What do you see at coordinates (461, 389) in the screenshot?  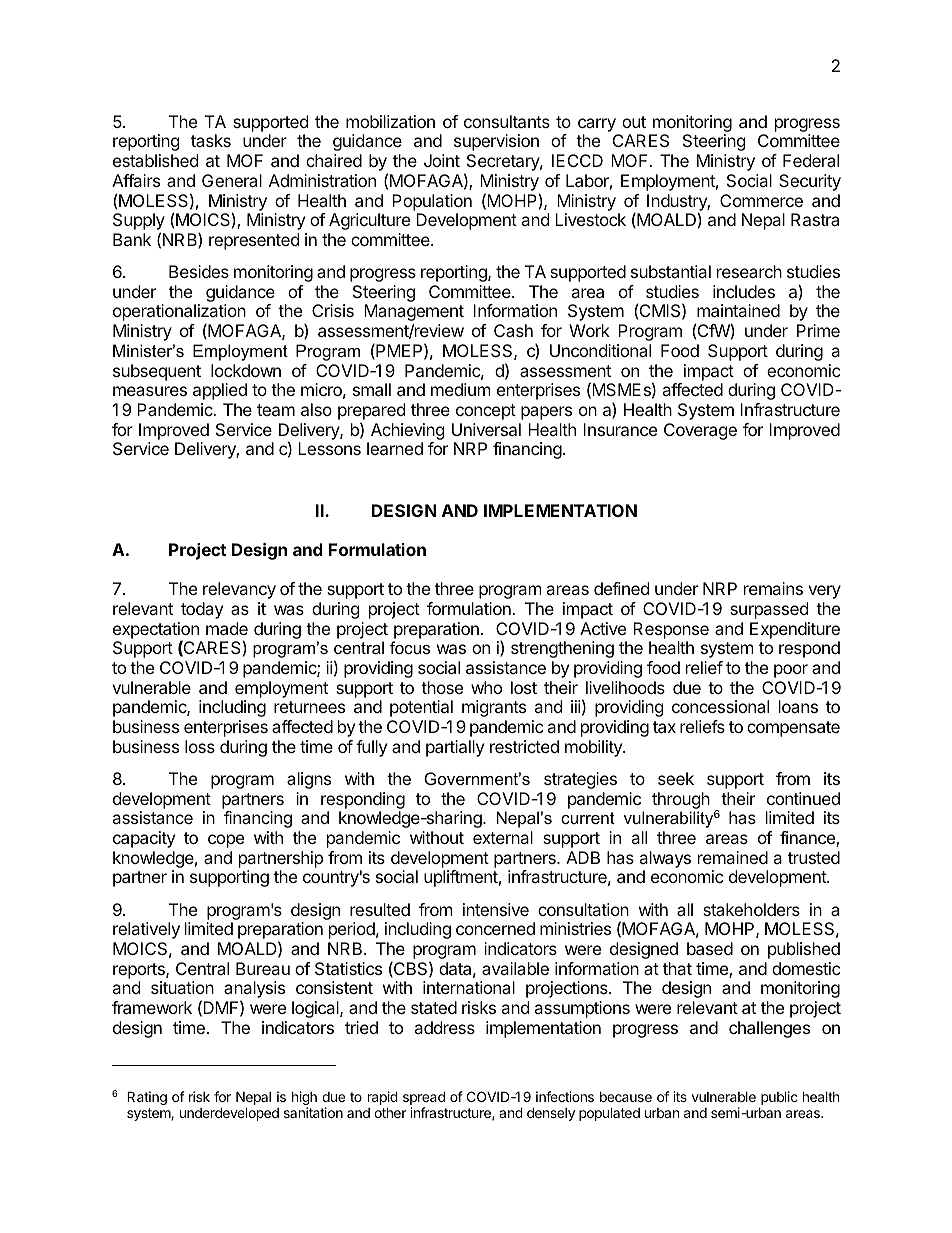 I see `medium` at bounding box center [461, 389].
